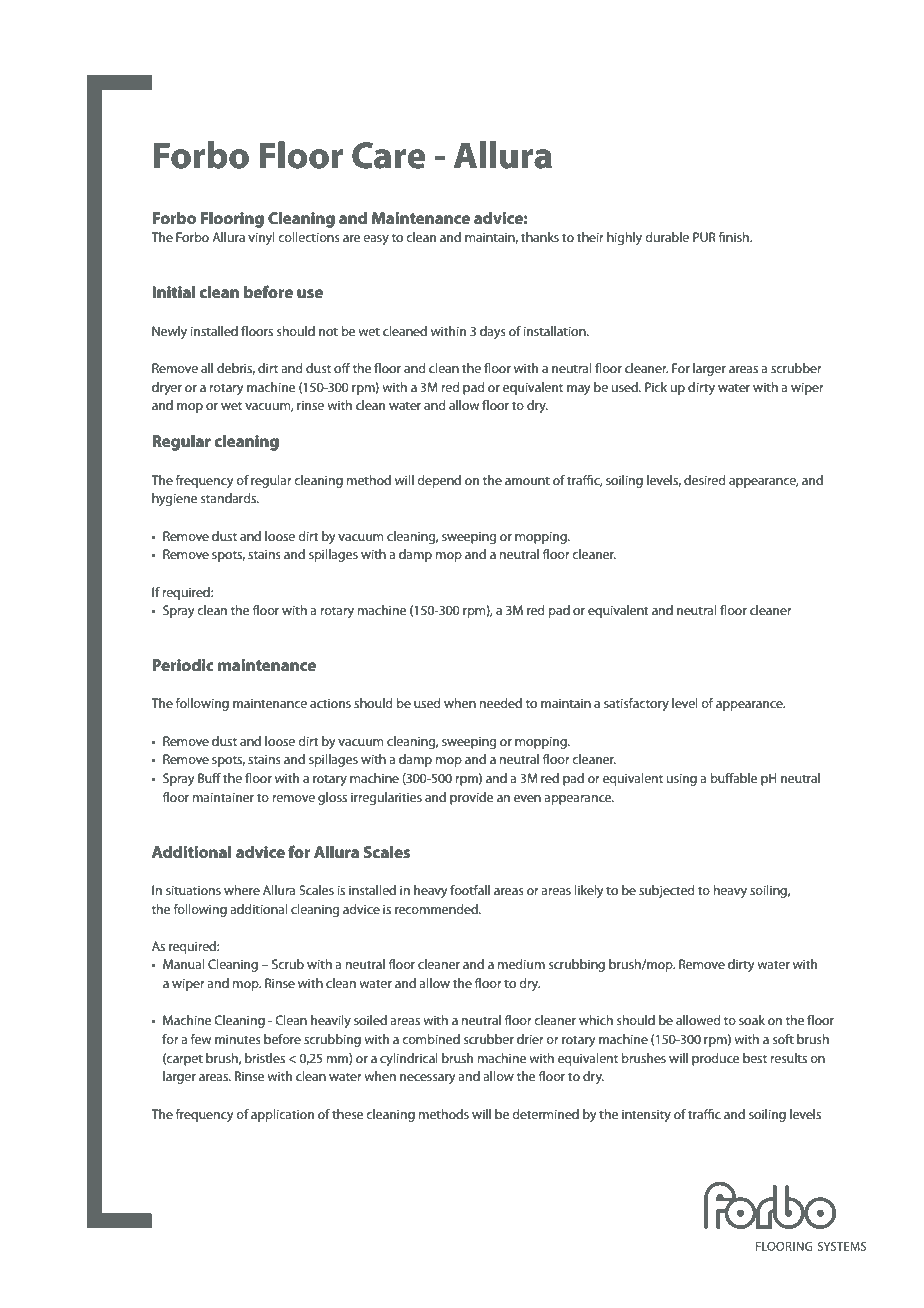 The width and height of the document is (924, 1308). I want to click on PUR, so click(704, 237).
